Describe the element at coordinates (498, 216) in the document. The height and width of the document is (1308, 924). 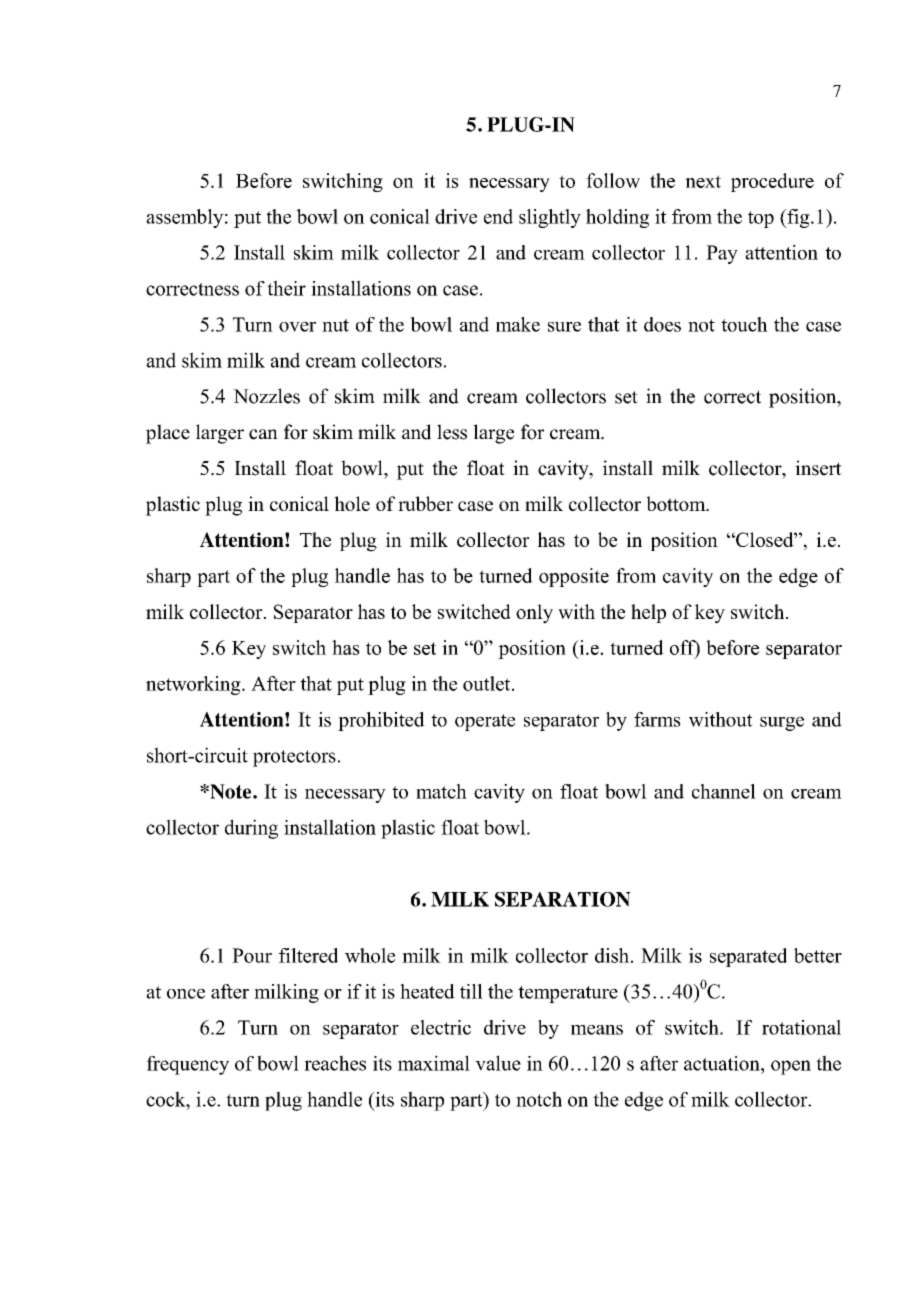
I see `end` at that location.
